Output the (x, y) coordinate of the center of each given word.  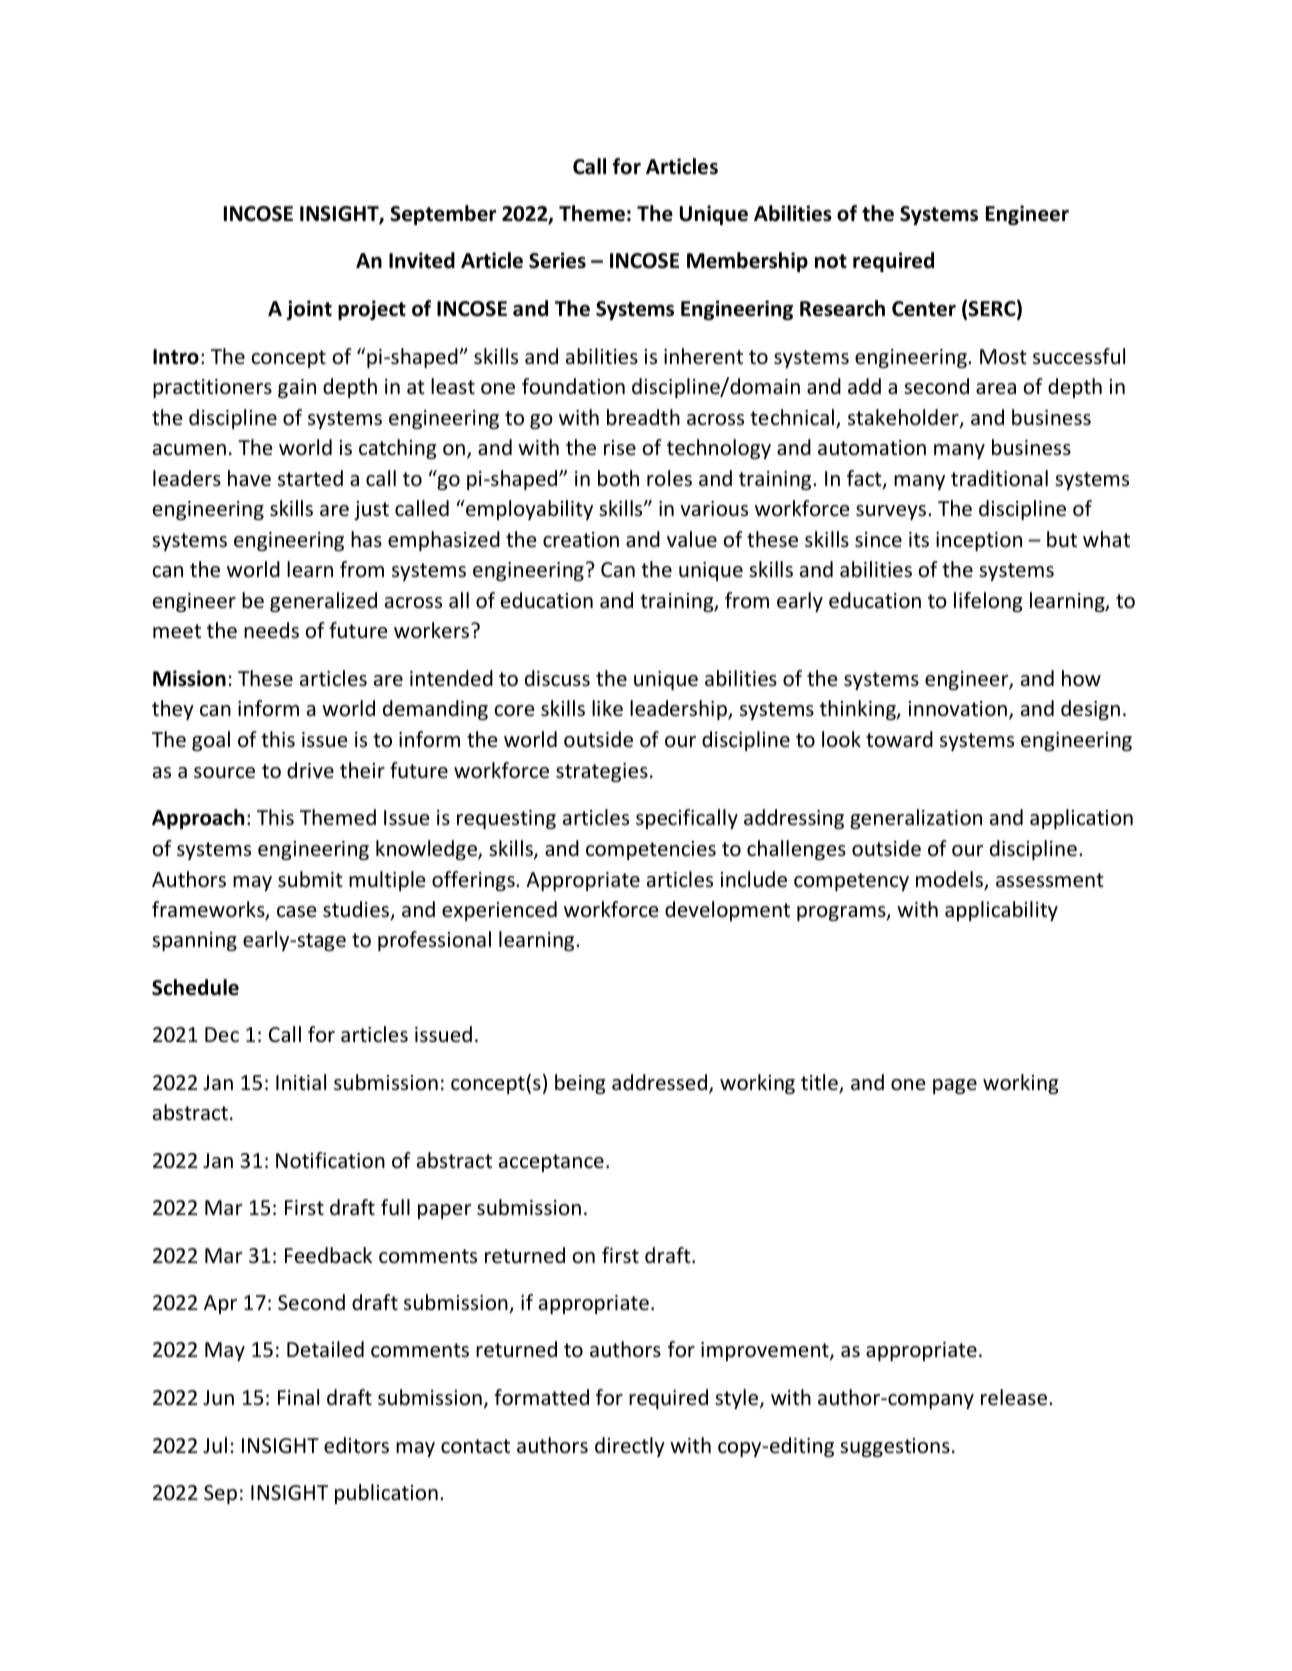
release (1015, 1397)
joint (309, 310)
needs (271, 630)
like (607, 708)
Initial (301, 1082)
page (955, 1086)
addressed (661, 1083)
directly (630, 1447)
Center (924, 309)
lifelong (988, 602)
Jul (215, 1445)
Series (557, 260)
